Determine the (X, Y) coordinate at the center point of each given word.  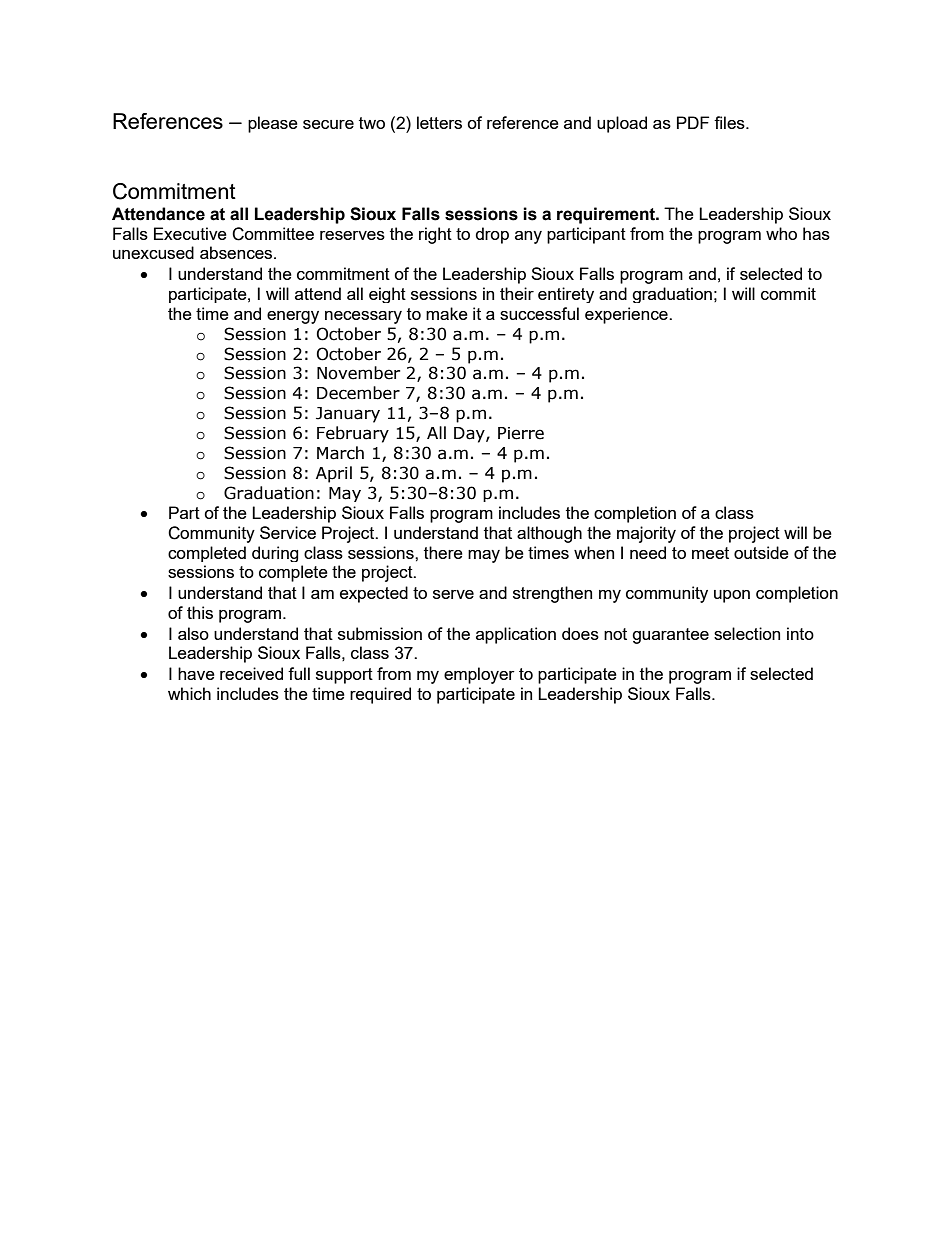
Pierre (521, 433)
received (251, 673)
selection (747, 633)
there (443, 552)
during (275, 554)
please (273, 124)
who (781, 233)
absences (237, 252)
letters (439, 122)
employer (479, 675)
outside (761, 552)
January (348, 415)
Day (470, 435)
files (730, 122)
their (517, 293)
